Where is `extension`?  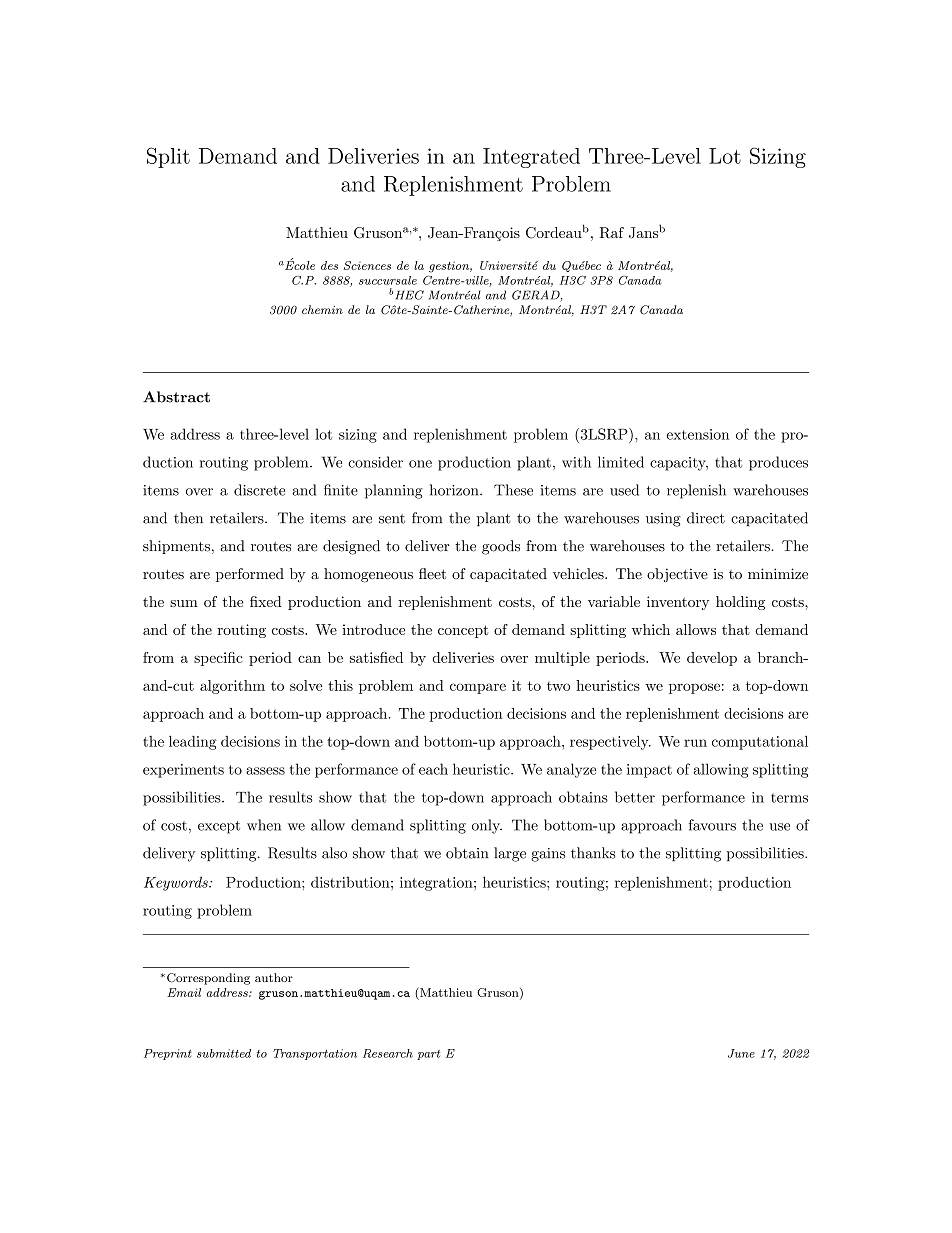 extension is located at coordinates (698, 434).
